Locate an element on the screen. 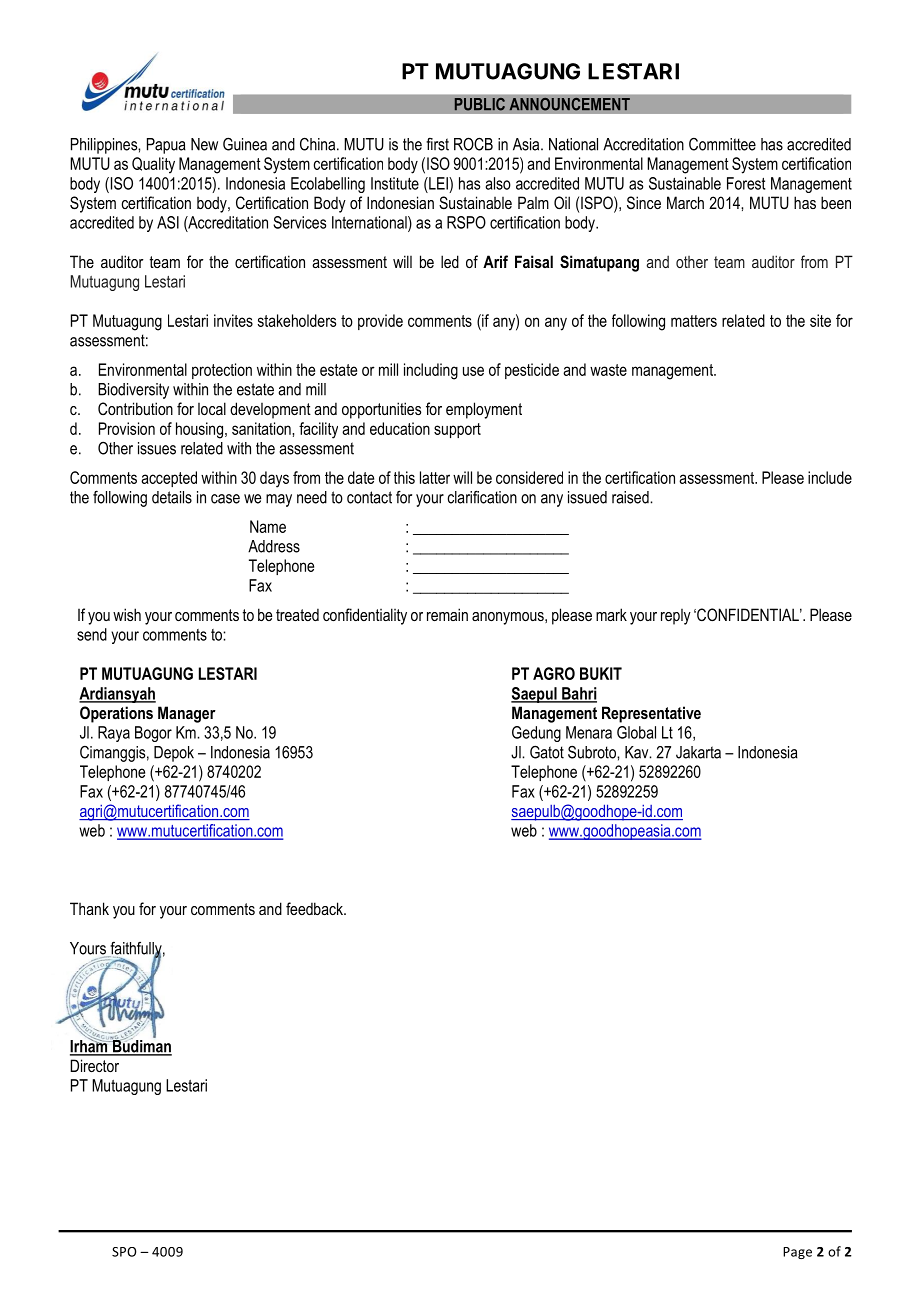 This screenshot has width=924, height=1308. Manager is located at coordinates (187, 714).
